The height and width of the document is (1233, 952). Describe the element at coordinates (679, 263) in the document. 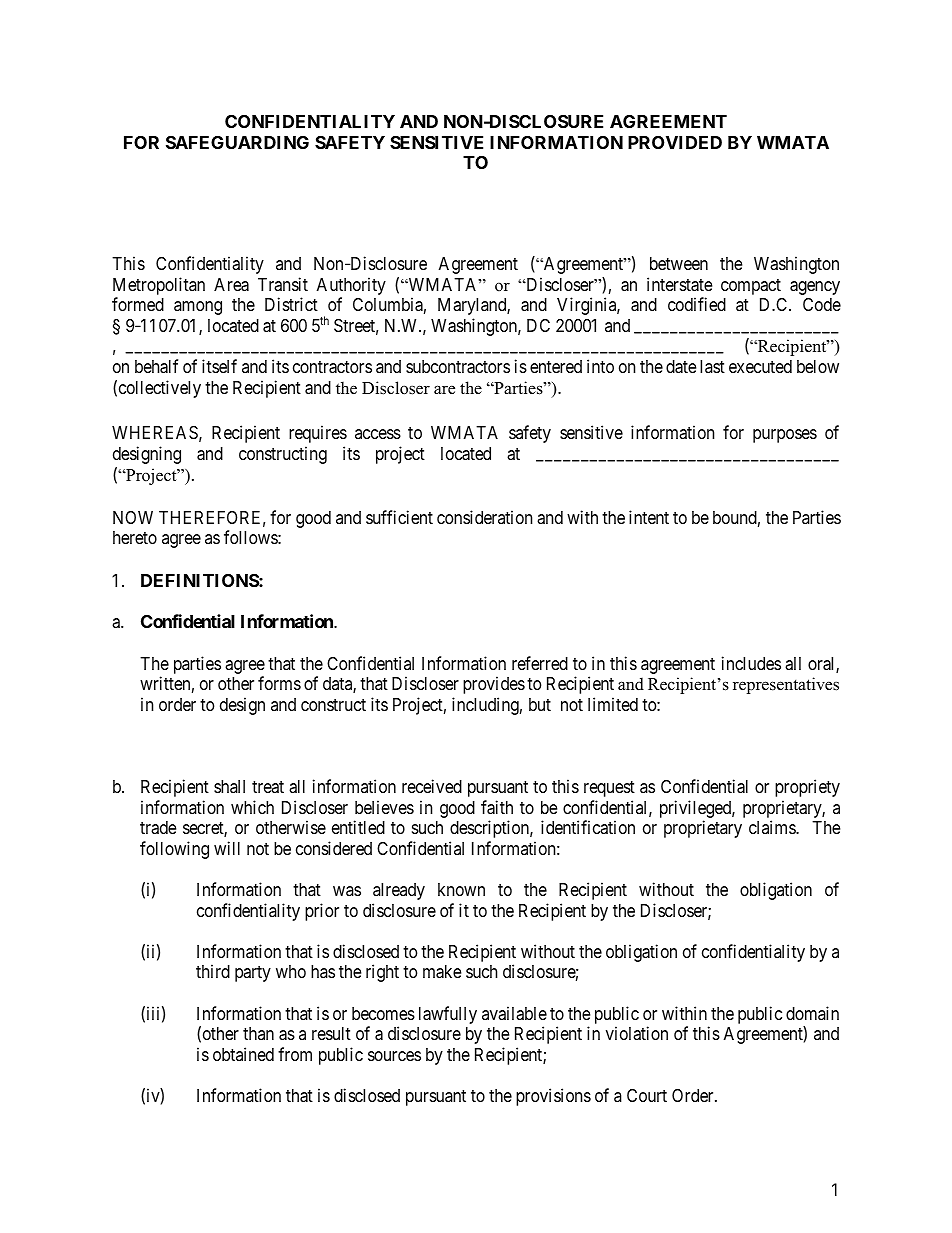

I see `between` at that location.
